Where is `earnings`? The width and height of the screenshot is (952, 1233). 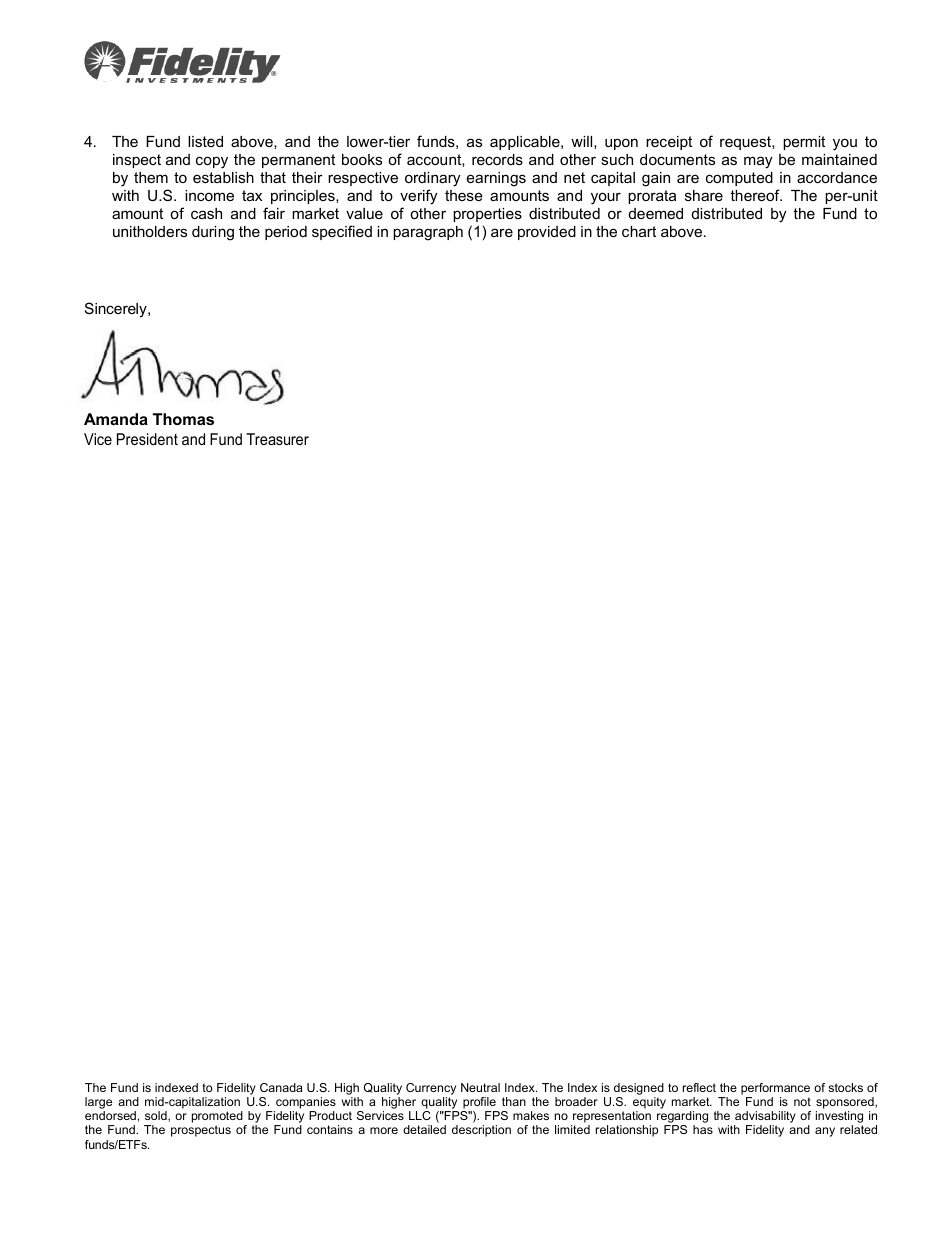 earnings is located at coordinates (496, 179).
